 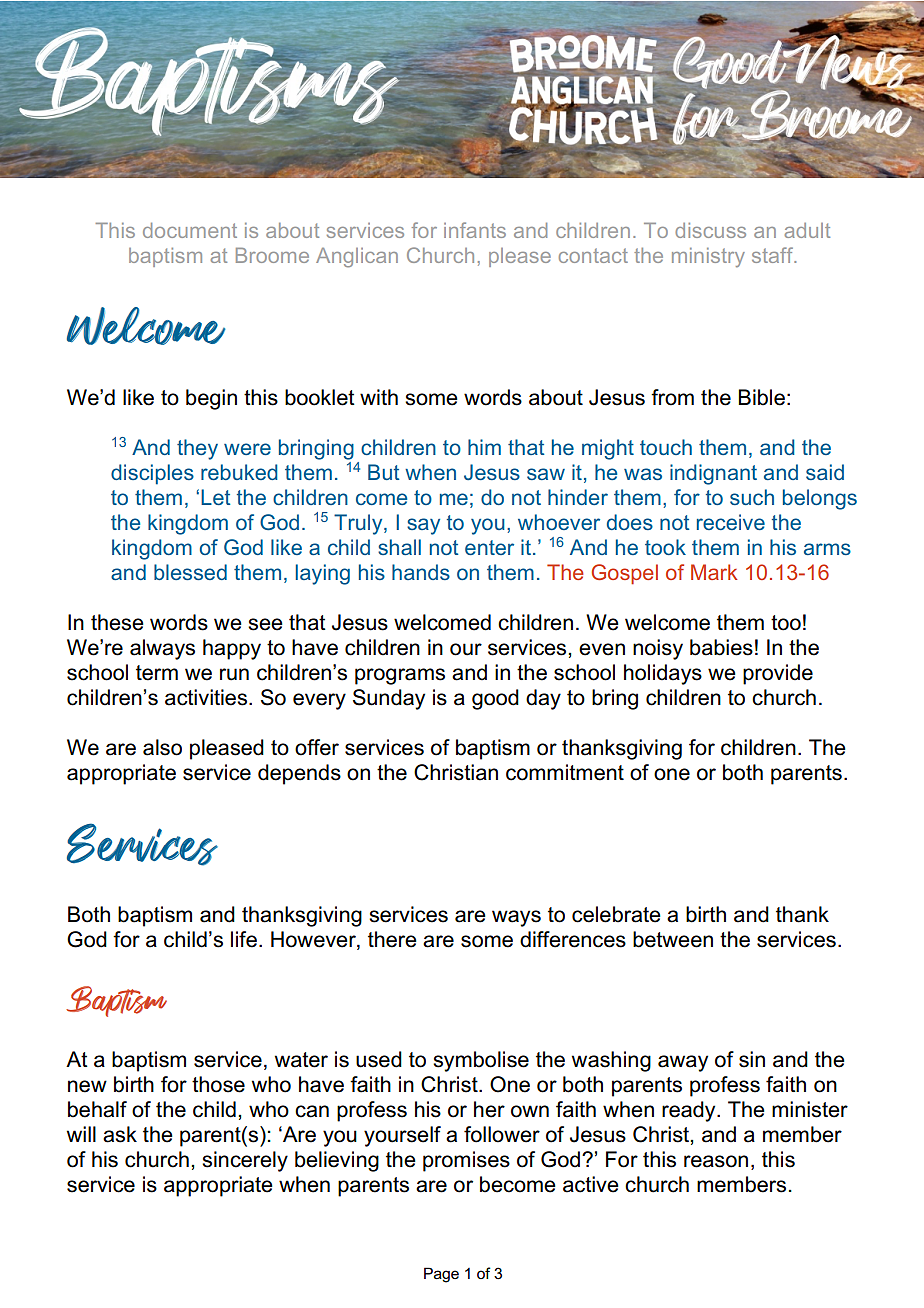 What do you see at coordinates (245, 1161) in the image?
I see `sincerely` at bounding box center [245, 1161].
